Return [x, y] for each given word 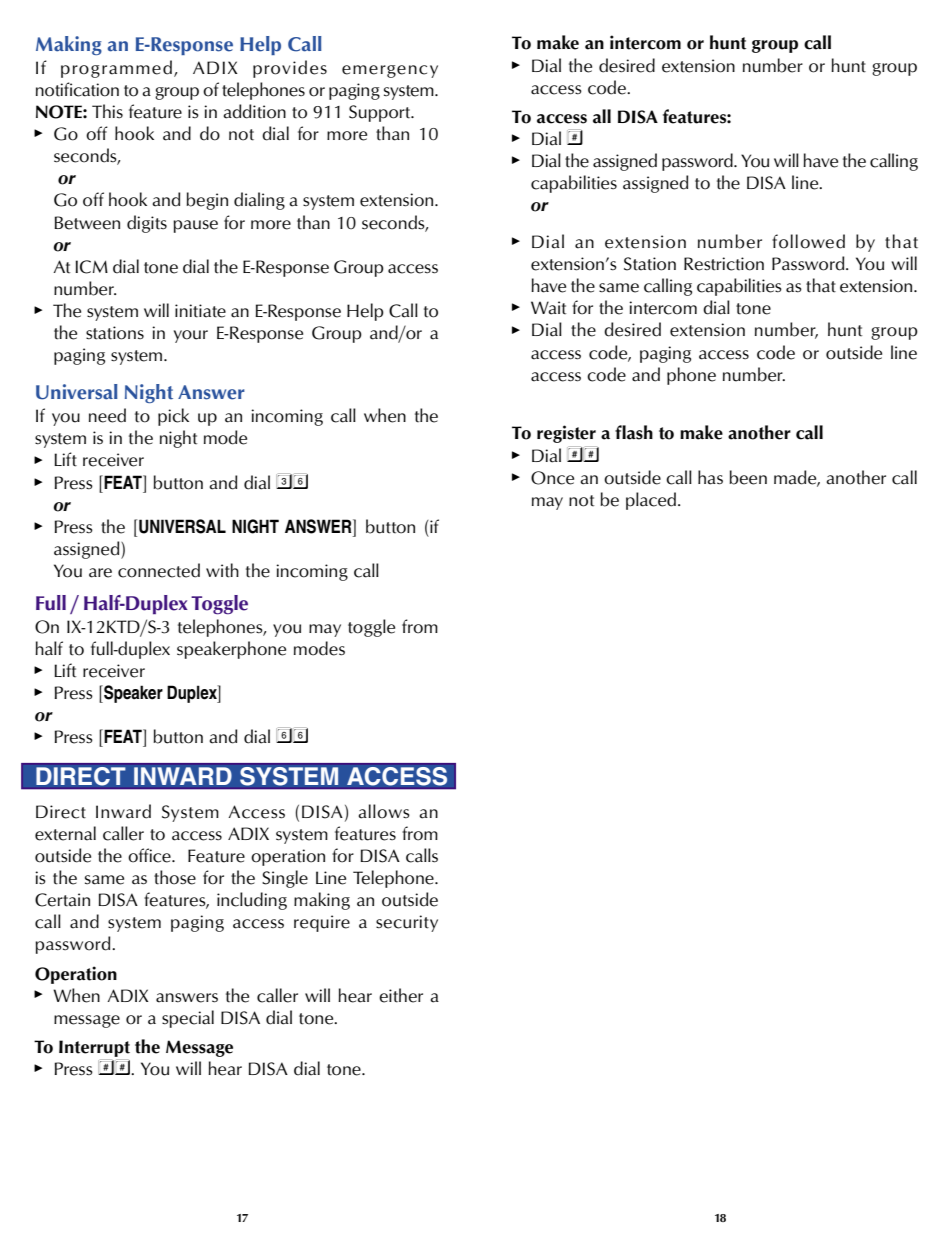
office [150, 855]
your [191, 336]
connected [159, 570]
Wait [548, 308]
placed [652, 501]
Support [381, 113]
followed [808, 241]
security [407, 923]
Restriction [724, 264]
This [107, 111]
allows [384, 811]
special [188, 1019]
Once [552, 478]
